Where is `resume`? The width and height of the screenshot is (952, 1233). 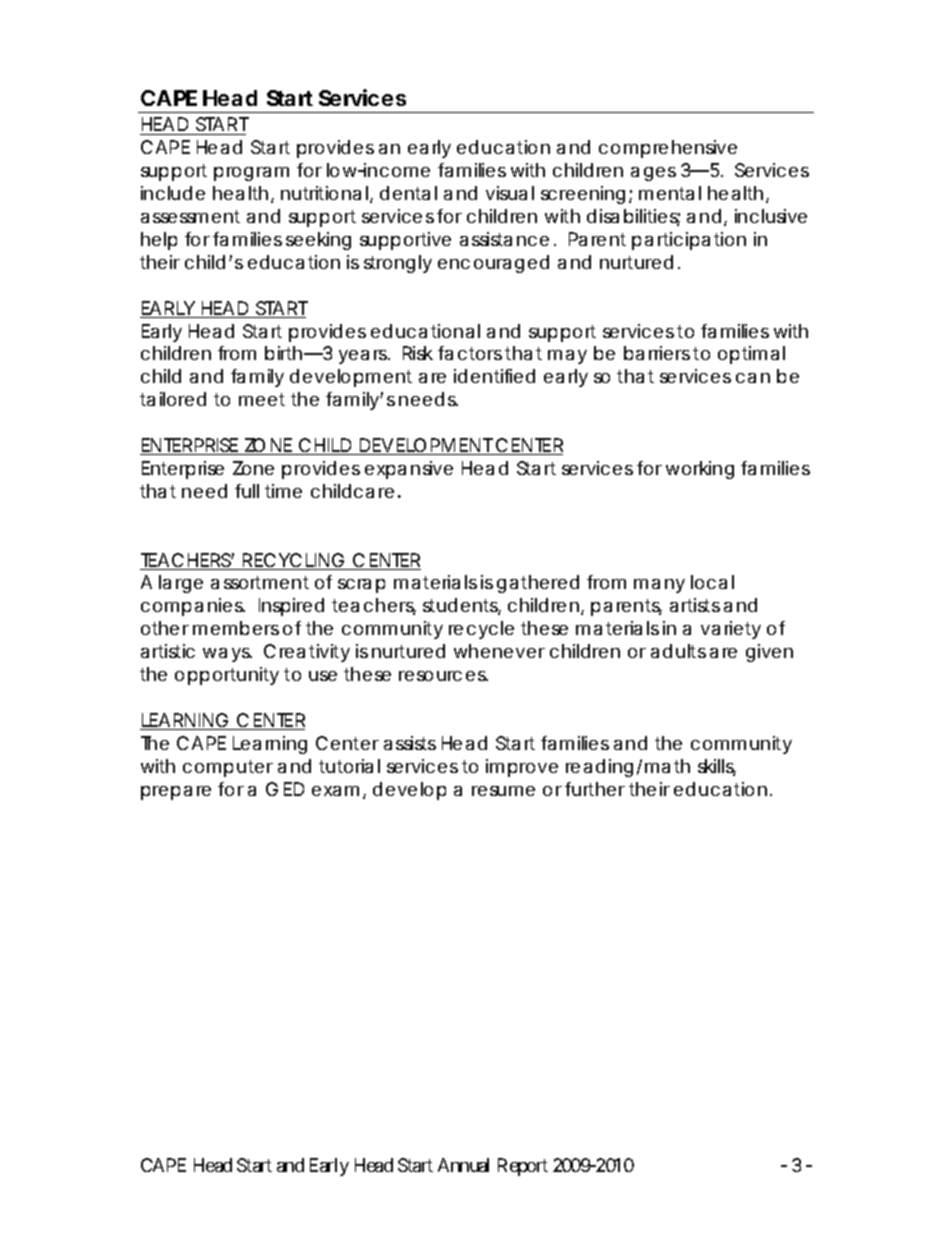
resume is located at coordinates (503, 791).
